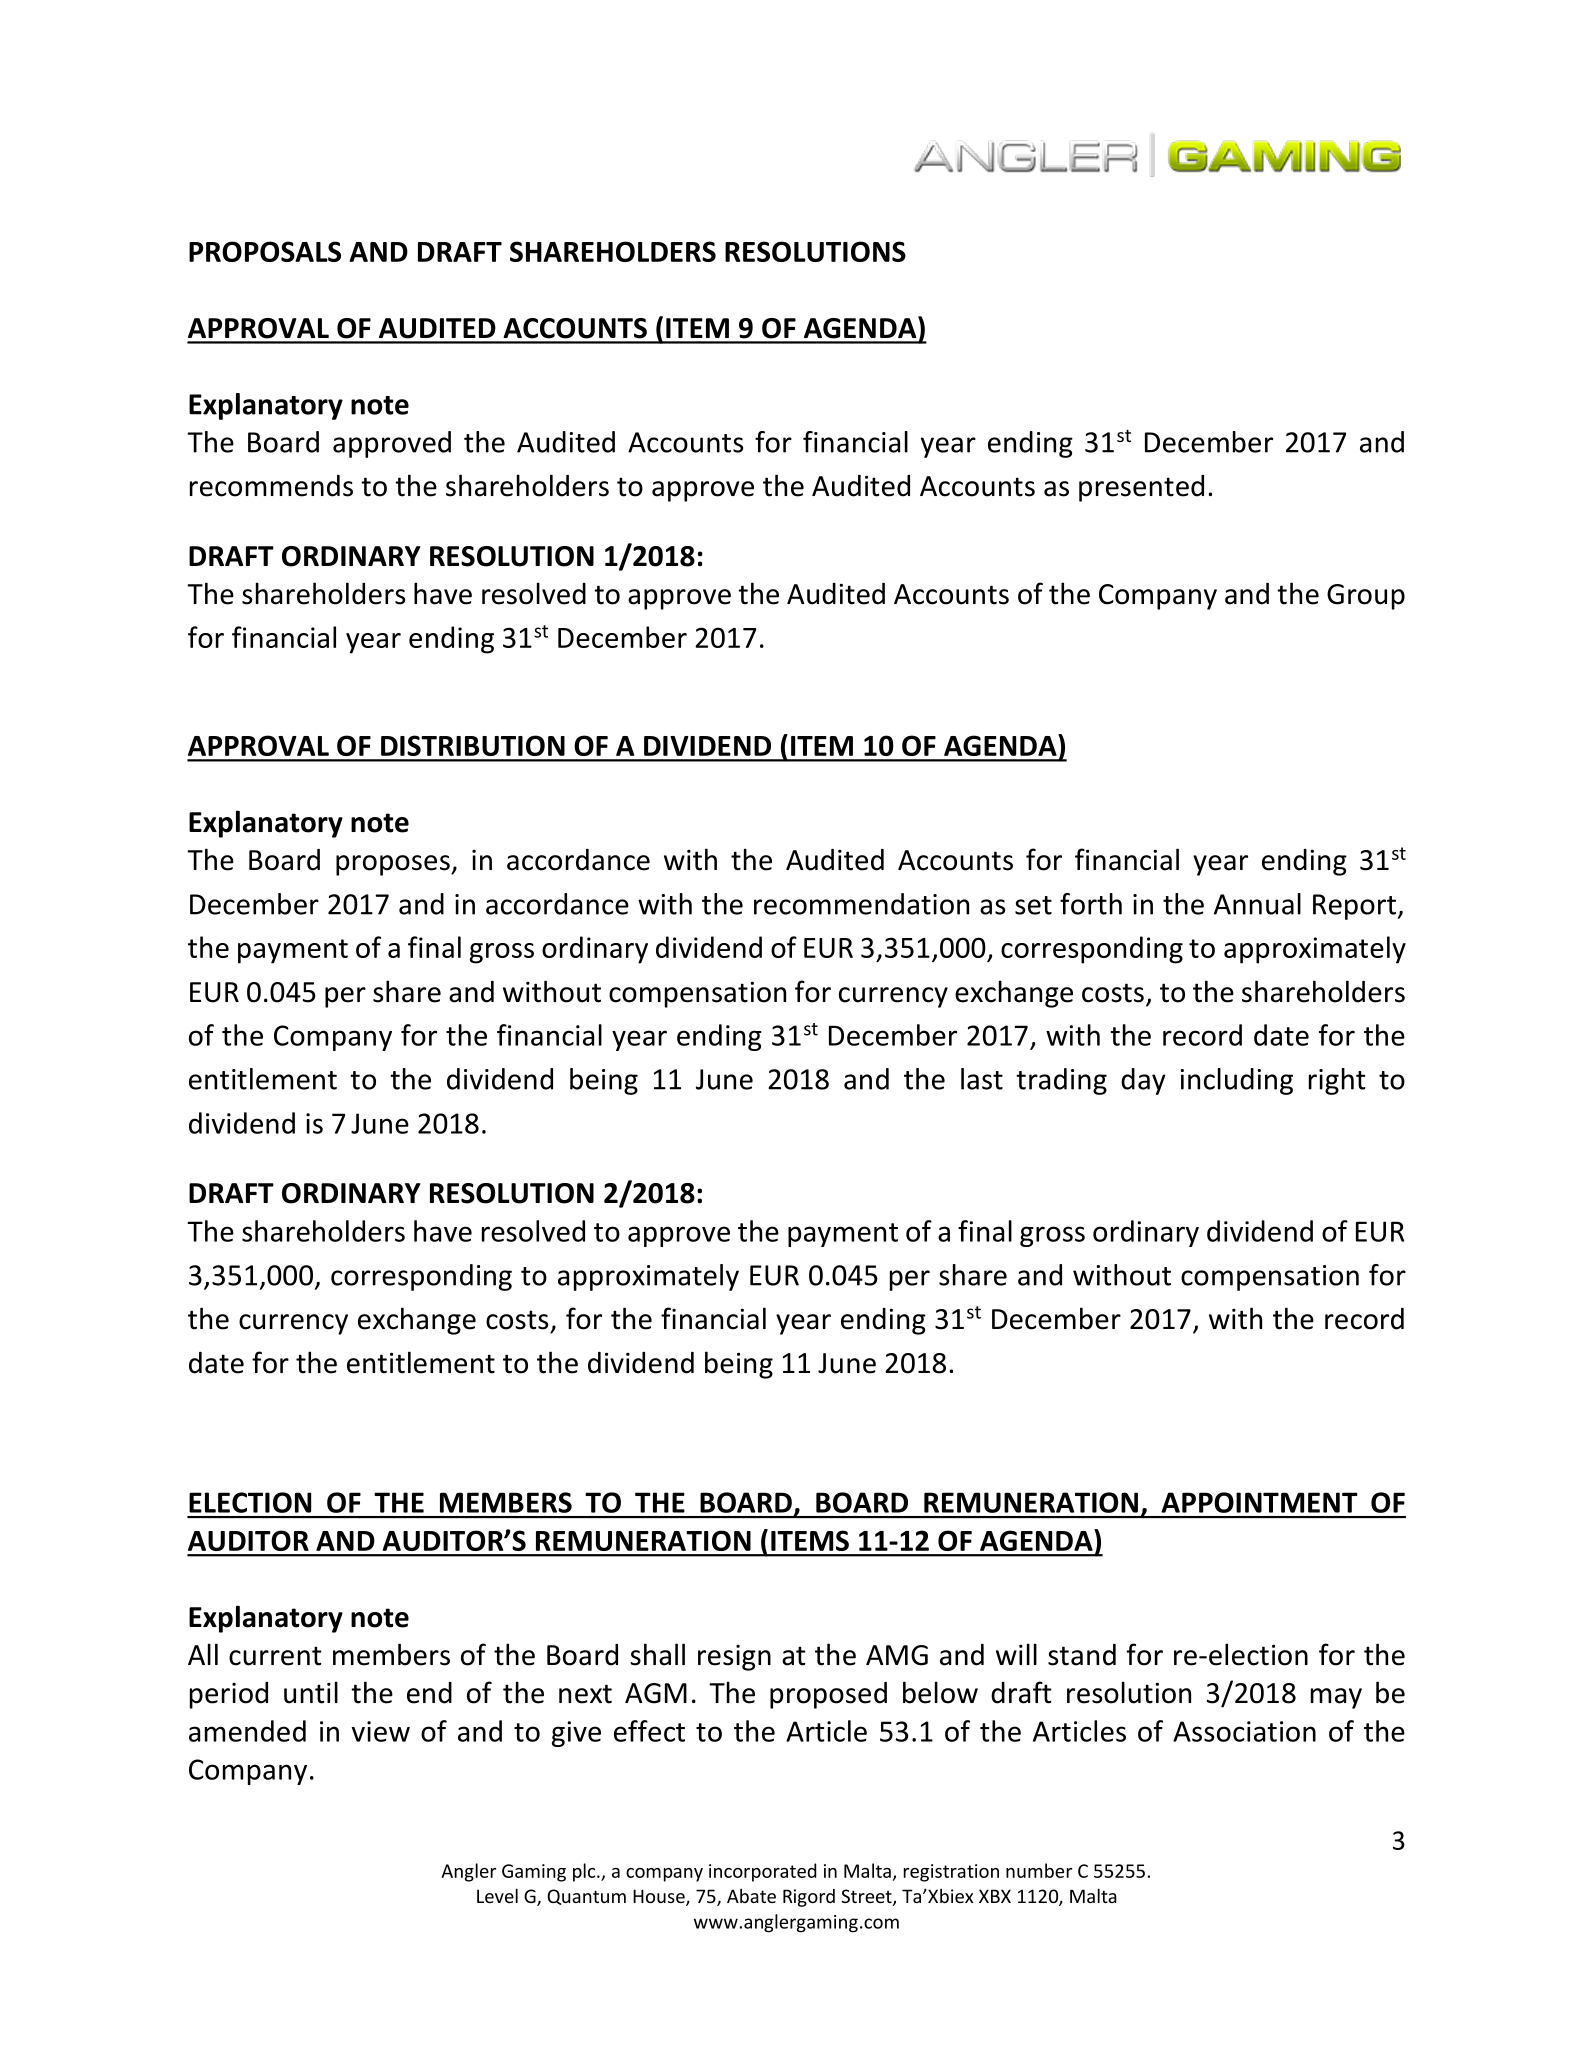 The width and height of the screenshot is (1593, 2061). Describe the element at coordinates (762, 1872) in the screenshot. I see `incorporated` at that location.
